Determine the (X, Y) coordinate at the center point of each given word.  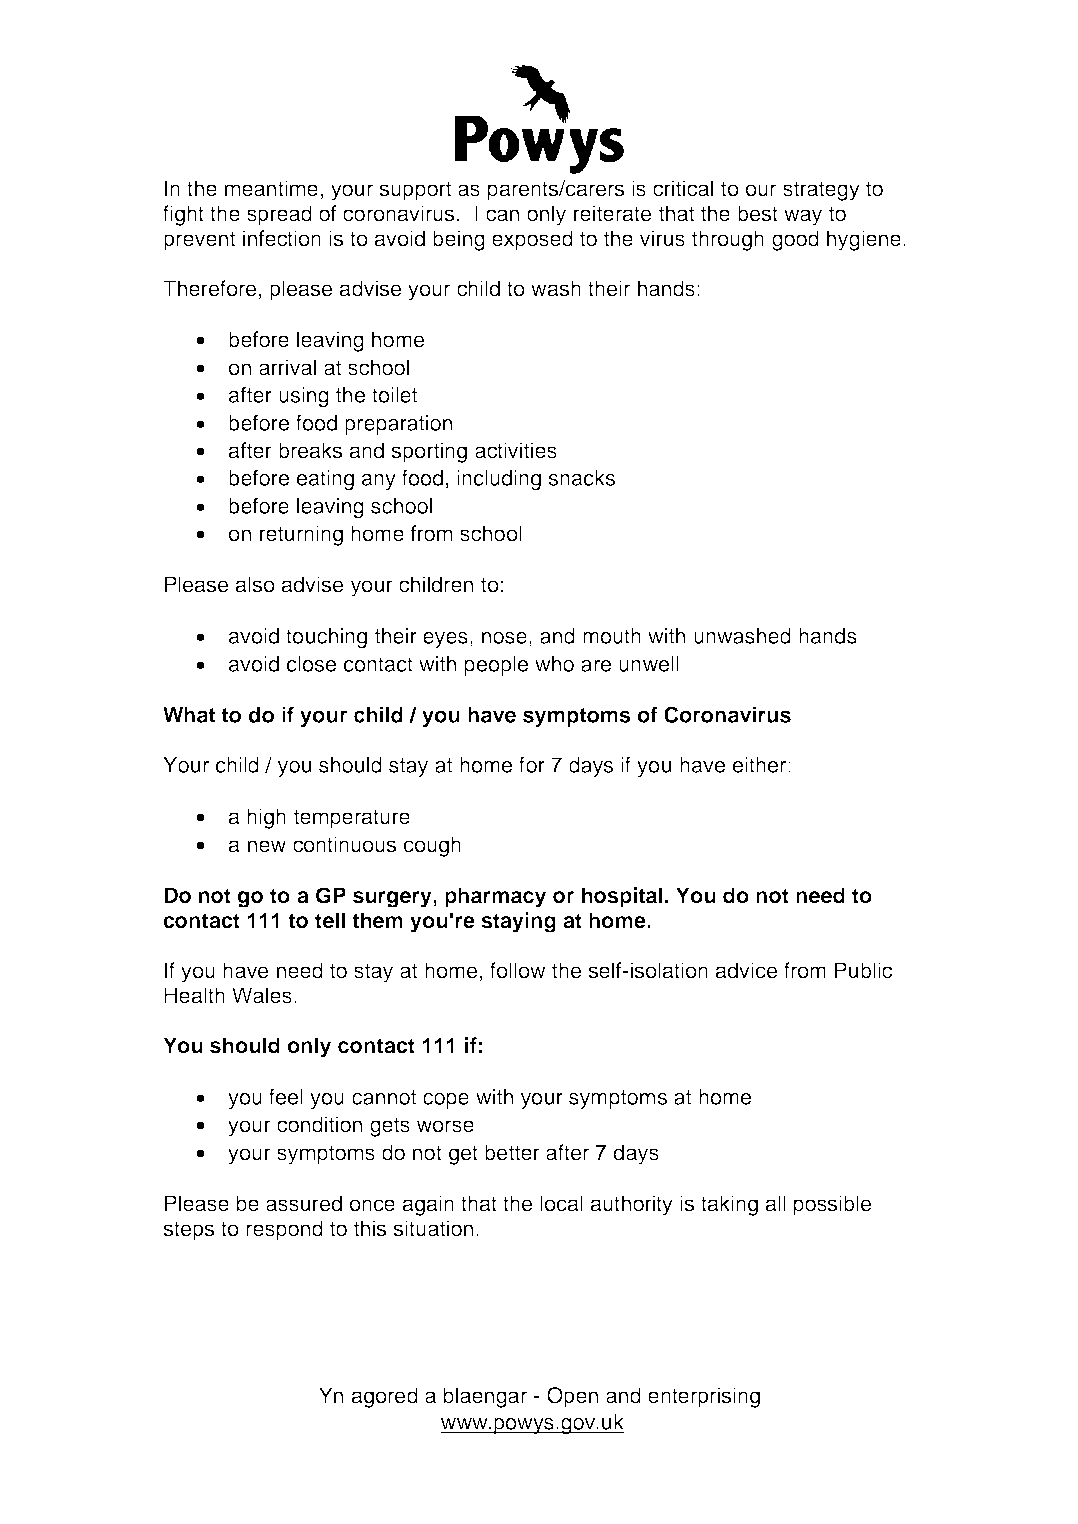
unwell (649, 664)
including (499, 480)
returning (301, 535)
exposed (532, 240)
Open (572, 1397)
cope (446, 1101)
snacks (581, 478)
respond (284, 1230)
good (795, 240)
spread (279, 215)
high (266, 818)
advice (746, 970)
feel (286, 1096)
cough (432, 846)
